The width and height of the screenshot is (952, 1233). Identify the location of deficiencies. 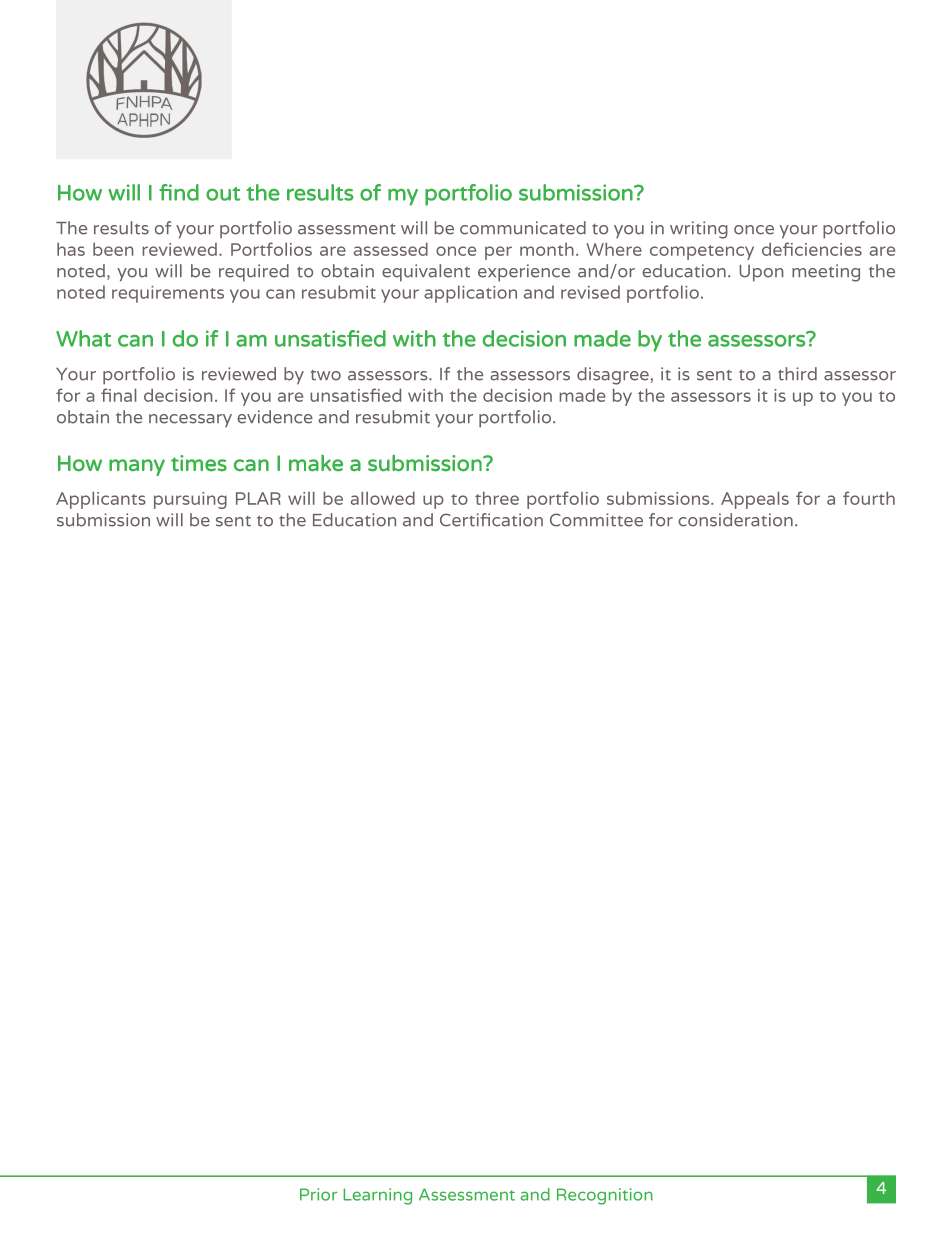
(812, 249).
